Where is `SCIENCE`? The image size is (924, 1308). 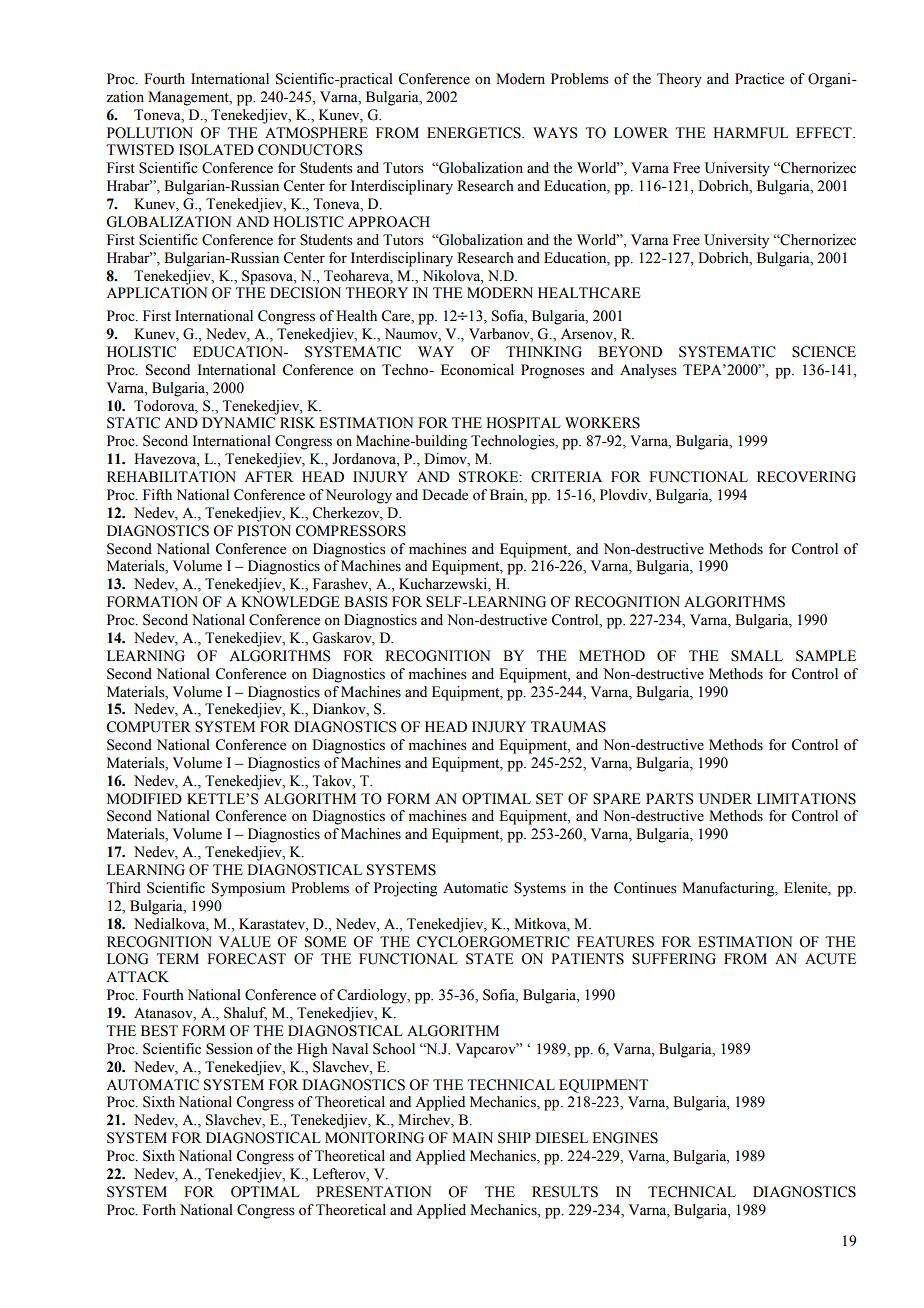 SCIENCE is located at coordinates (824, 352).
